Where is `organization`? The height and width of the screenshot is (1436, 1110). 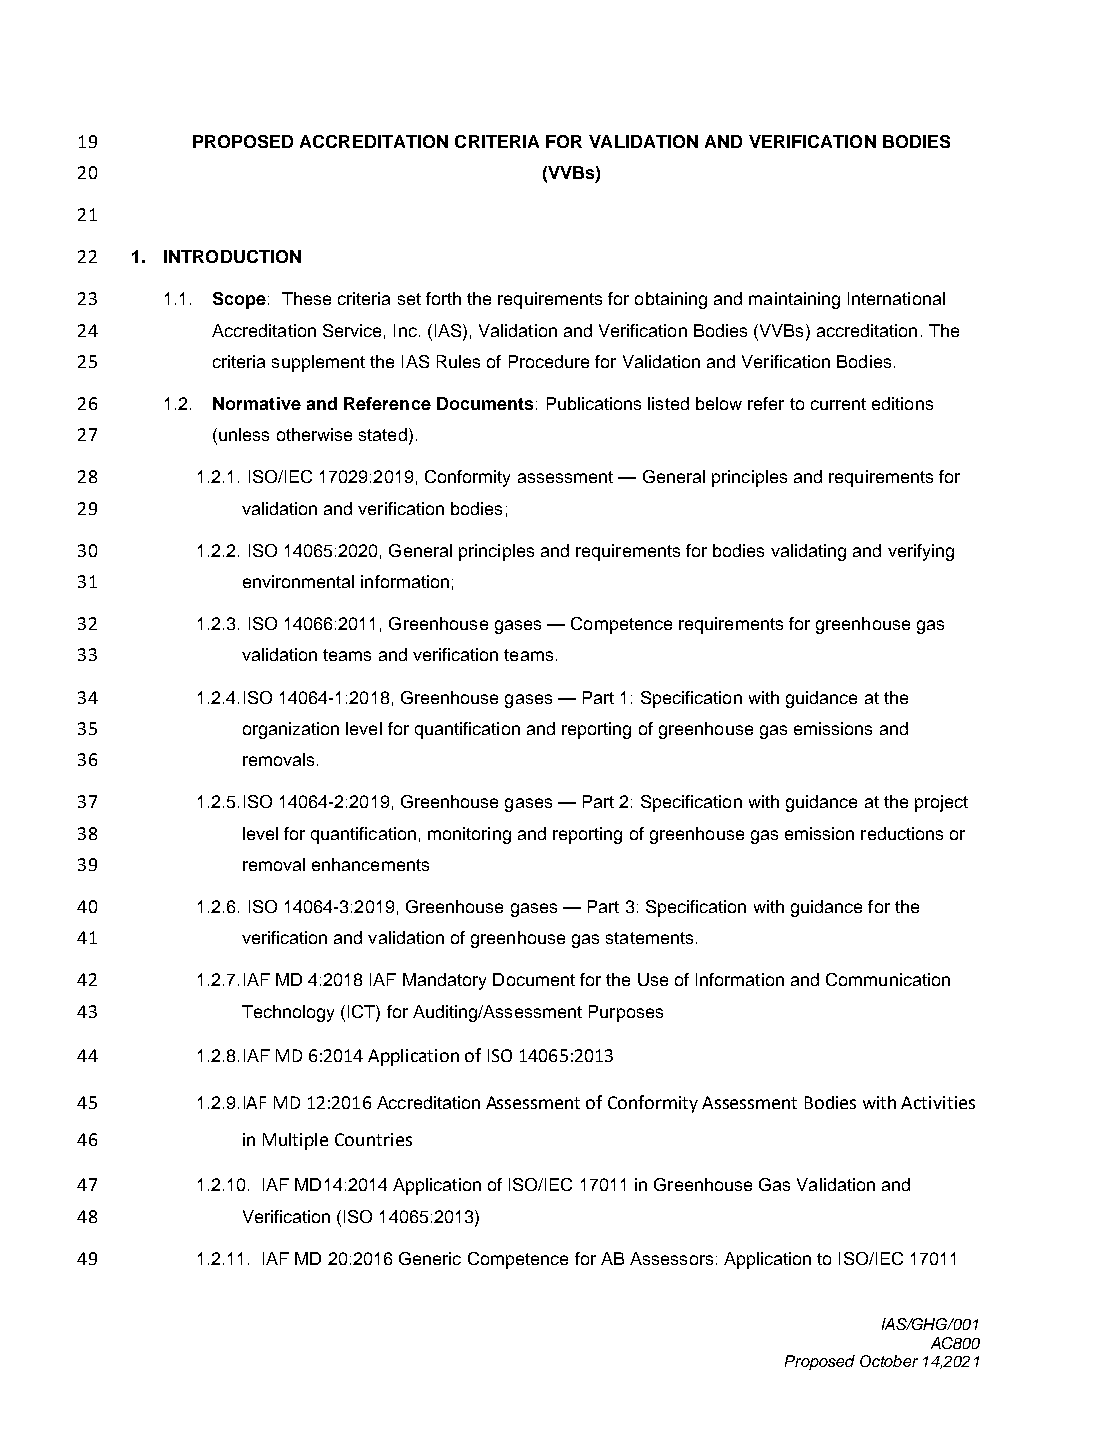
organization is located at coordinates (291, 730).
